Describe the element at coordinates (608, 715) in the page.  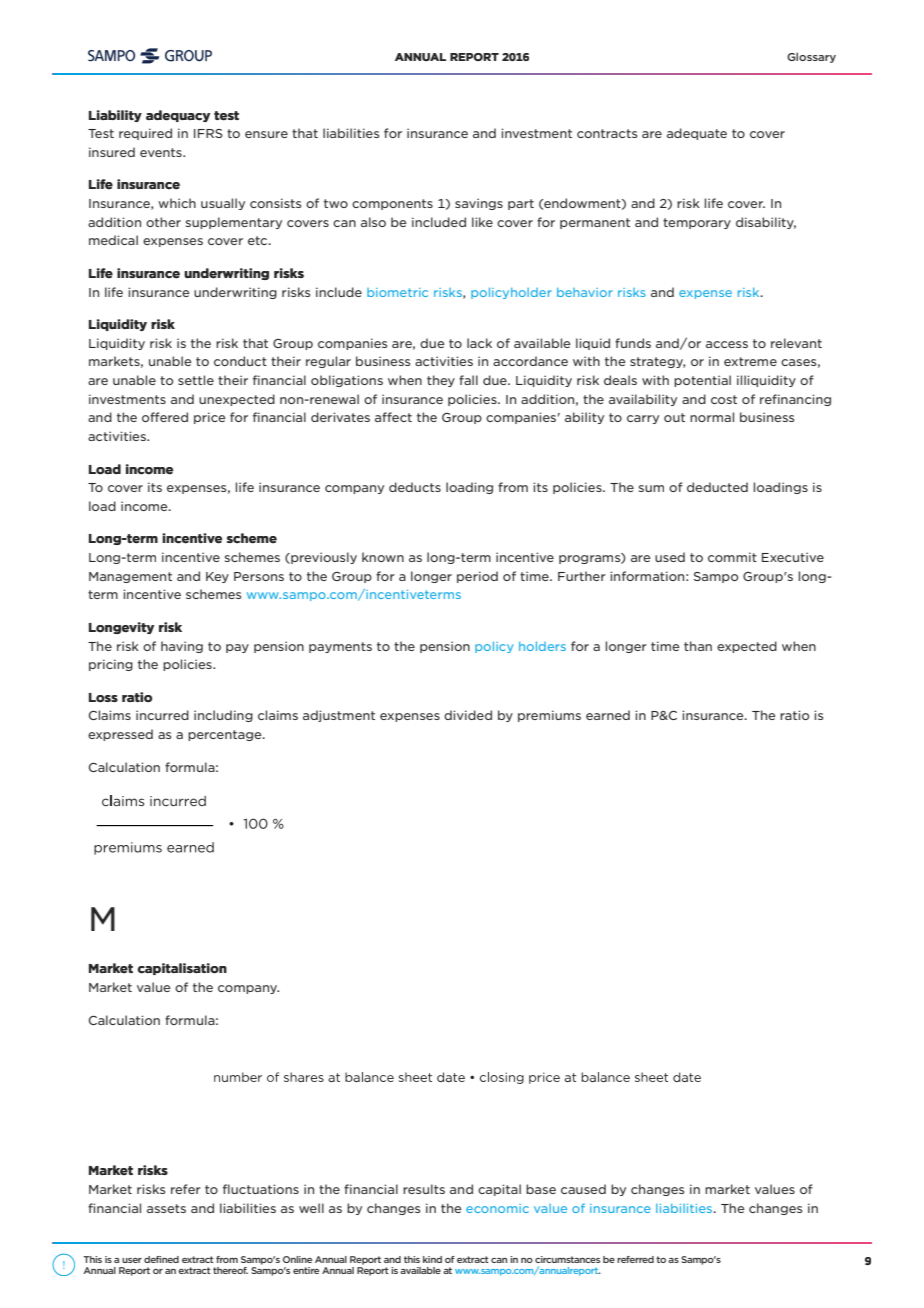
I see `earned` at that location.
